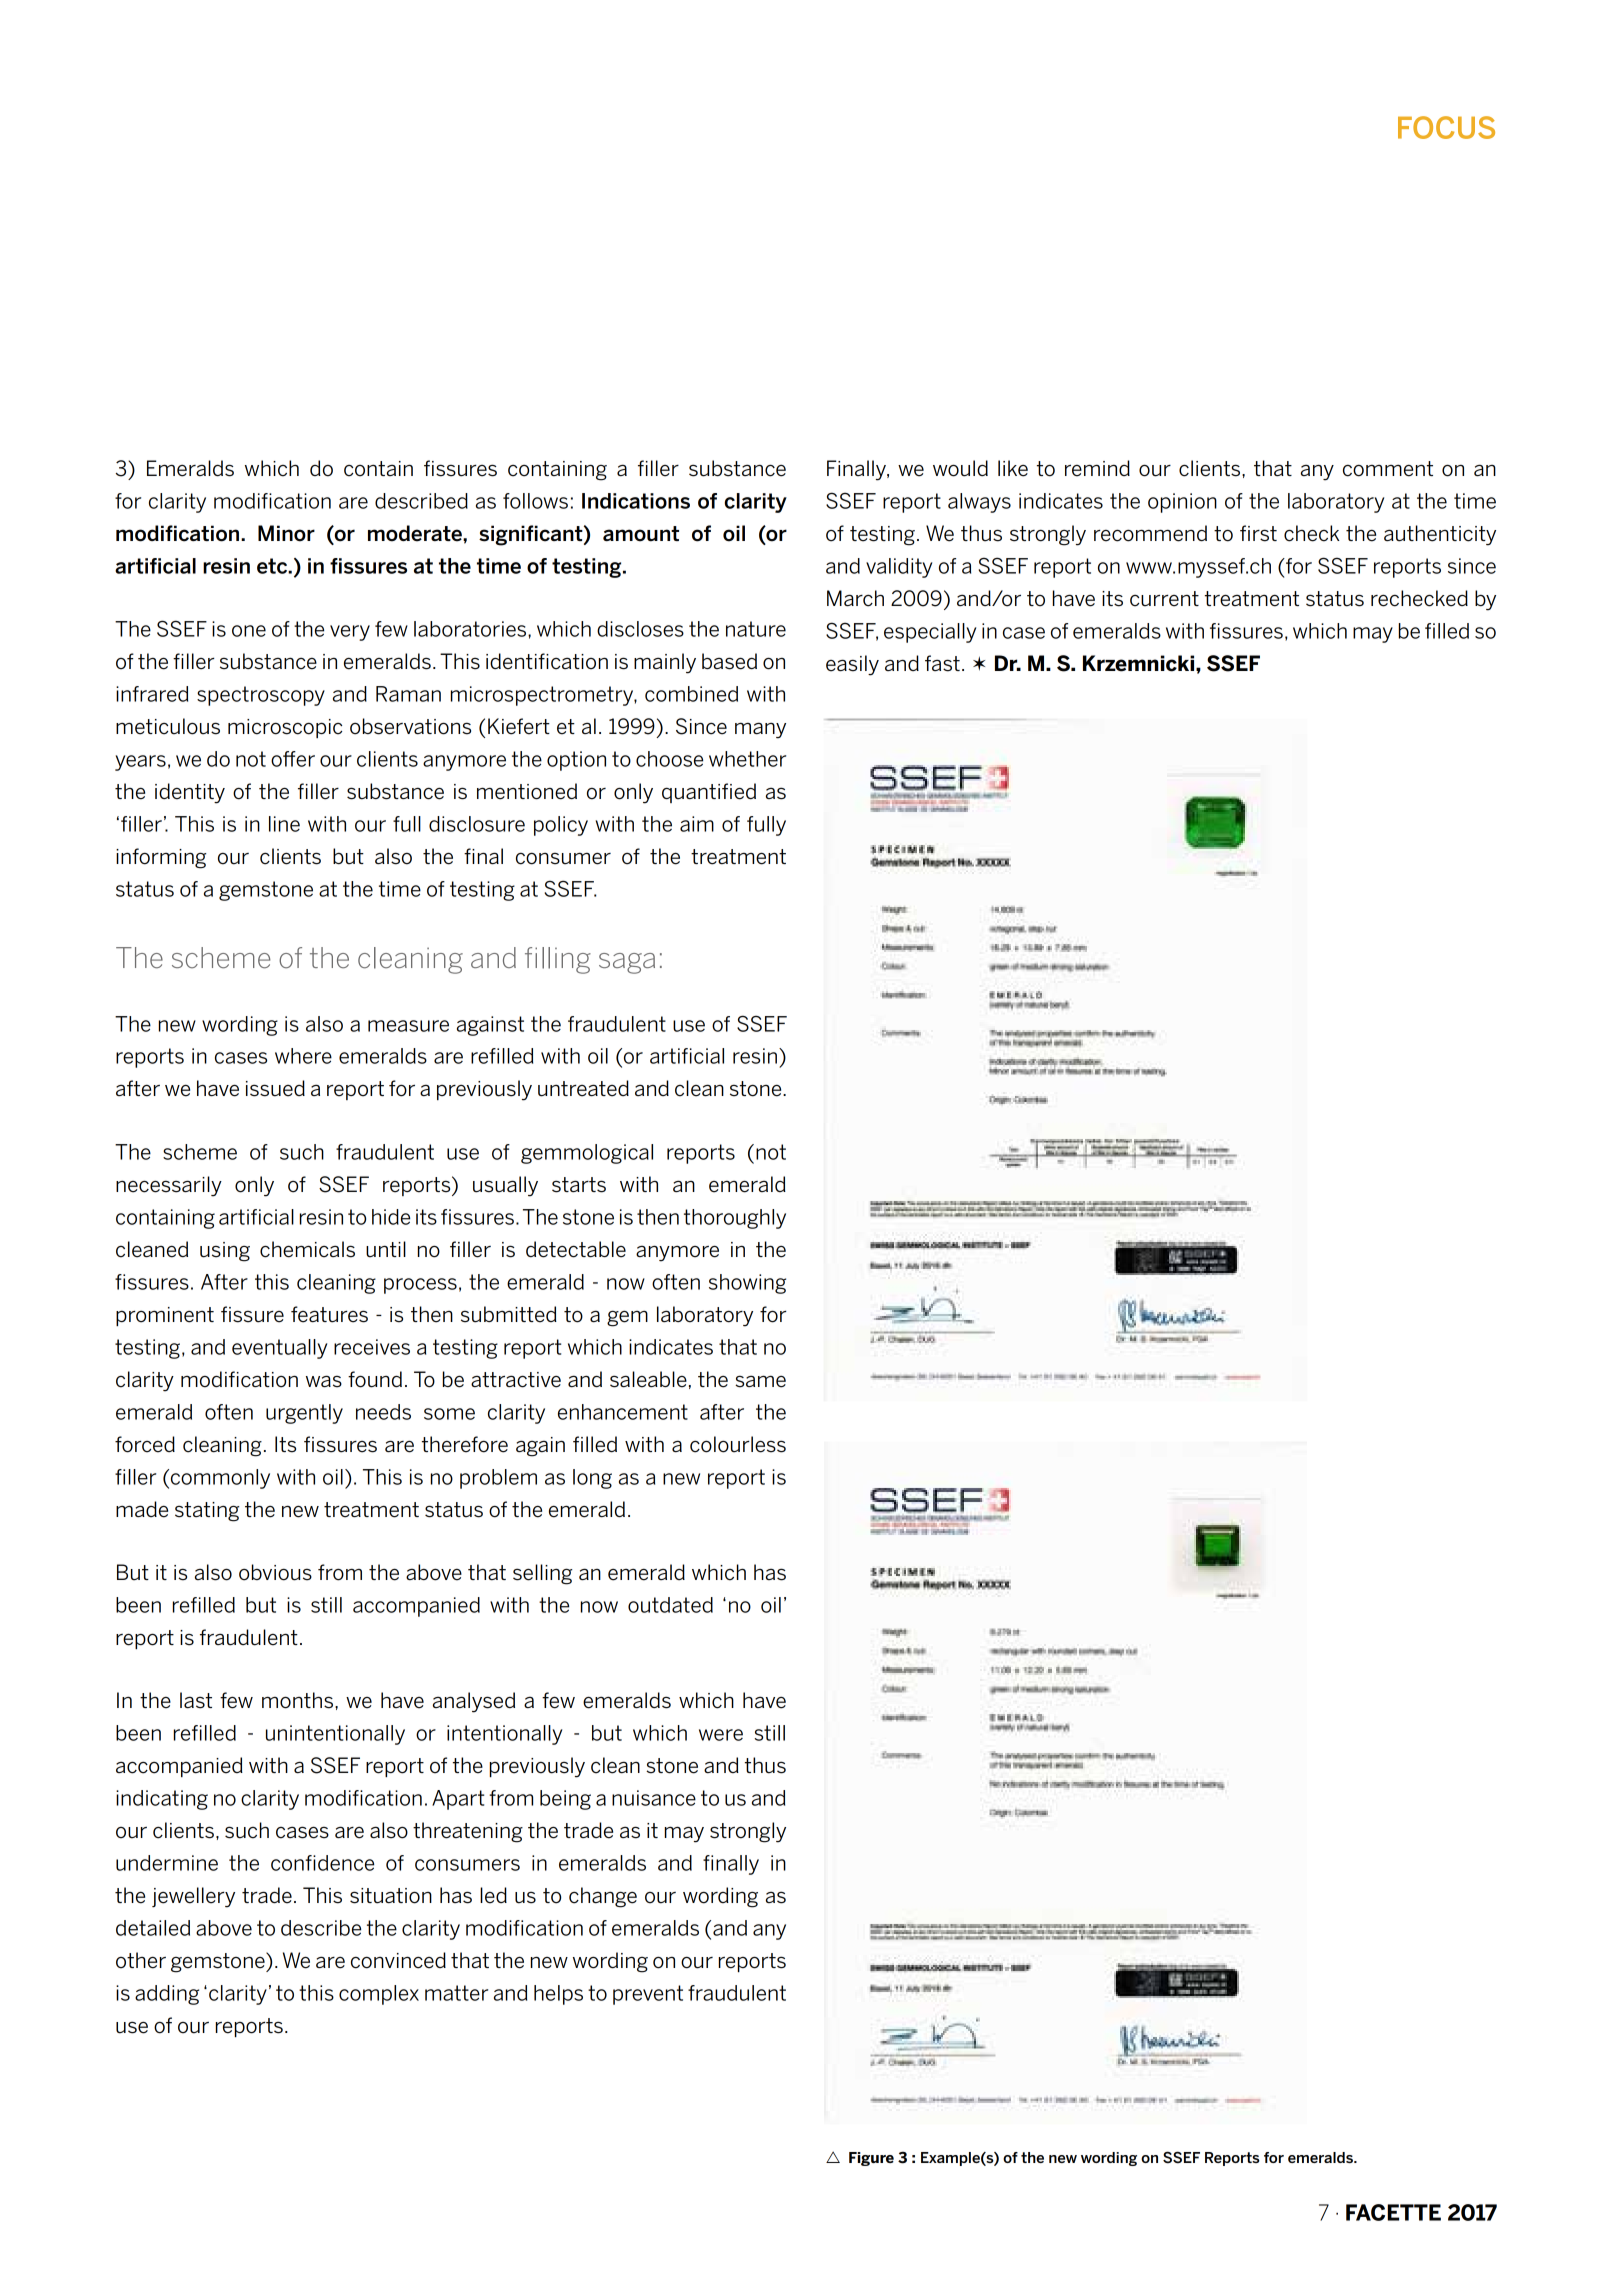 This screenshot has height=2280, width=1612. Describe the element at coordinates (379, 1995) in the screenshot. I see `complex` at that location.
